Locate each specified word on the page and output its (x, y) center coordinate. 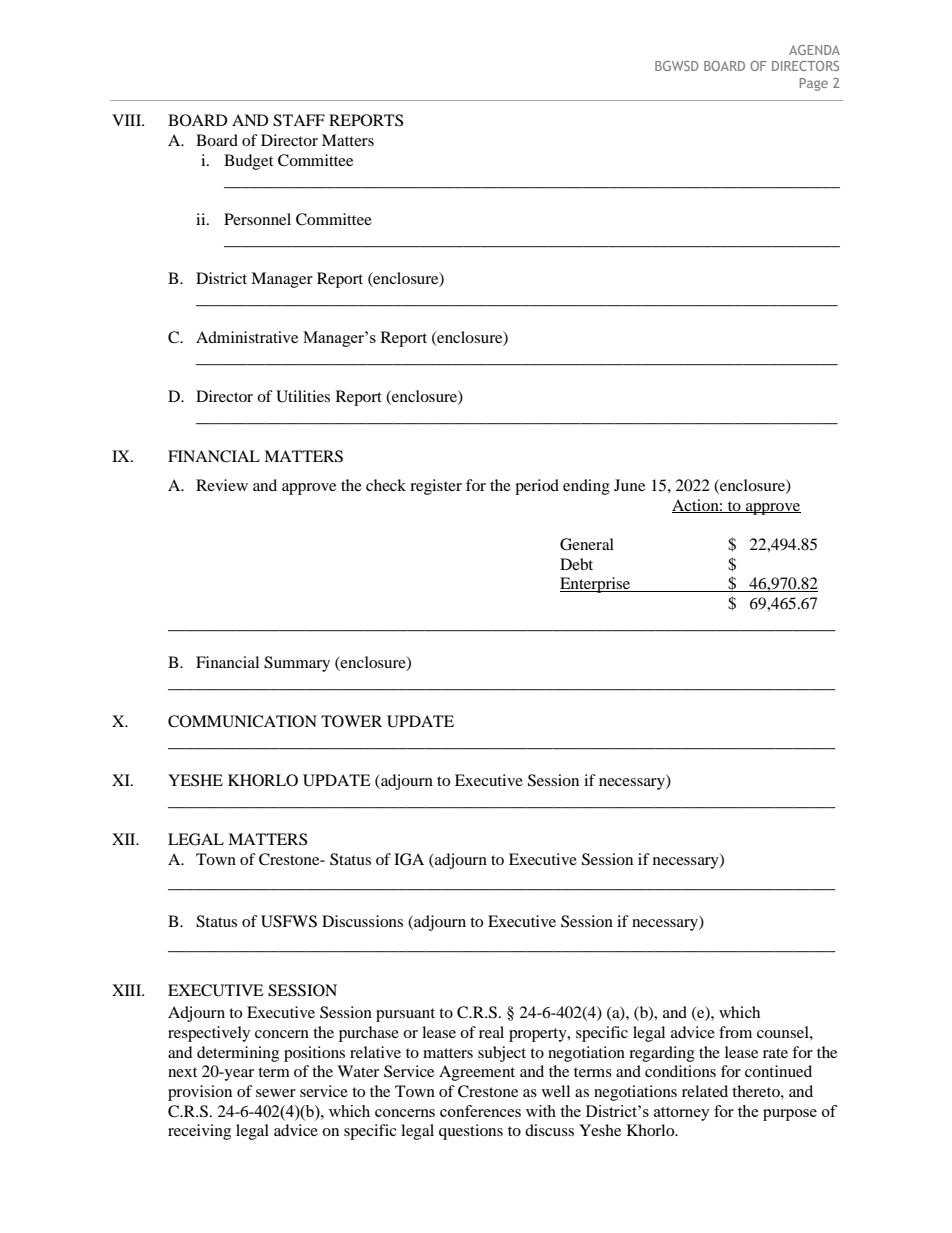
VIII (128, 120)
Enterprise (596, 585)
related (705, 1091)
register (436, 487)
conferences (480, 1111)
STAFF (299, 120)
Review (222, 485)
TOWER (351, 721)
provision (200, 1093)
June (629, 485)
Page (814, 84)
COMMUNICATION (242, 721)
